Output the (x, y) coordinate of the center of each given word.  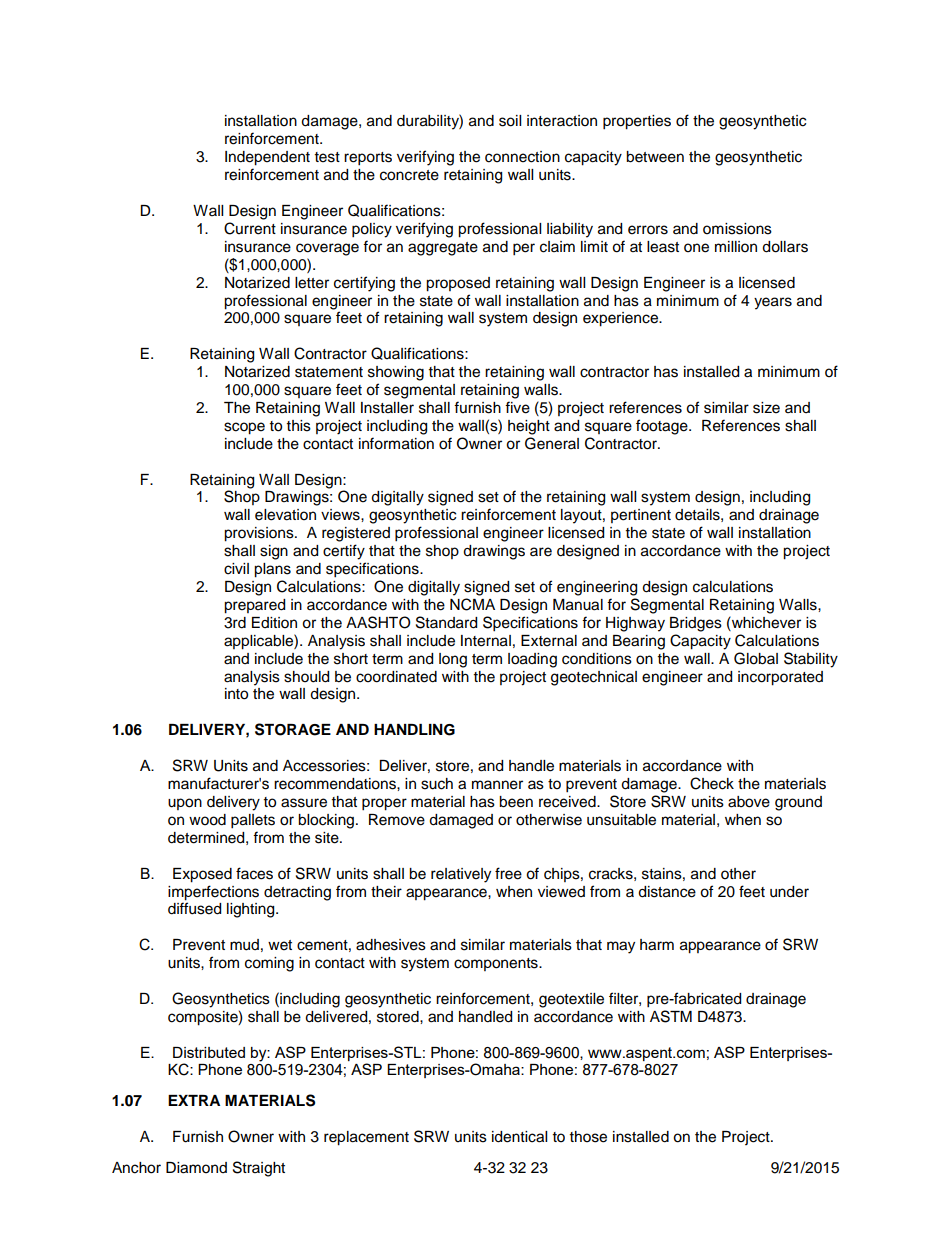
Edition (274, 623)
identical (519, 1137)
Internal (486, 641)
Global (756, 658)
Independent (267, 158)
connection (522, 157)
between (655, 157)
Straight (259, 1169)
